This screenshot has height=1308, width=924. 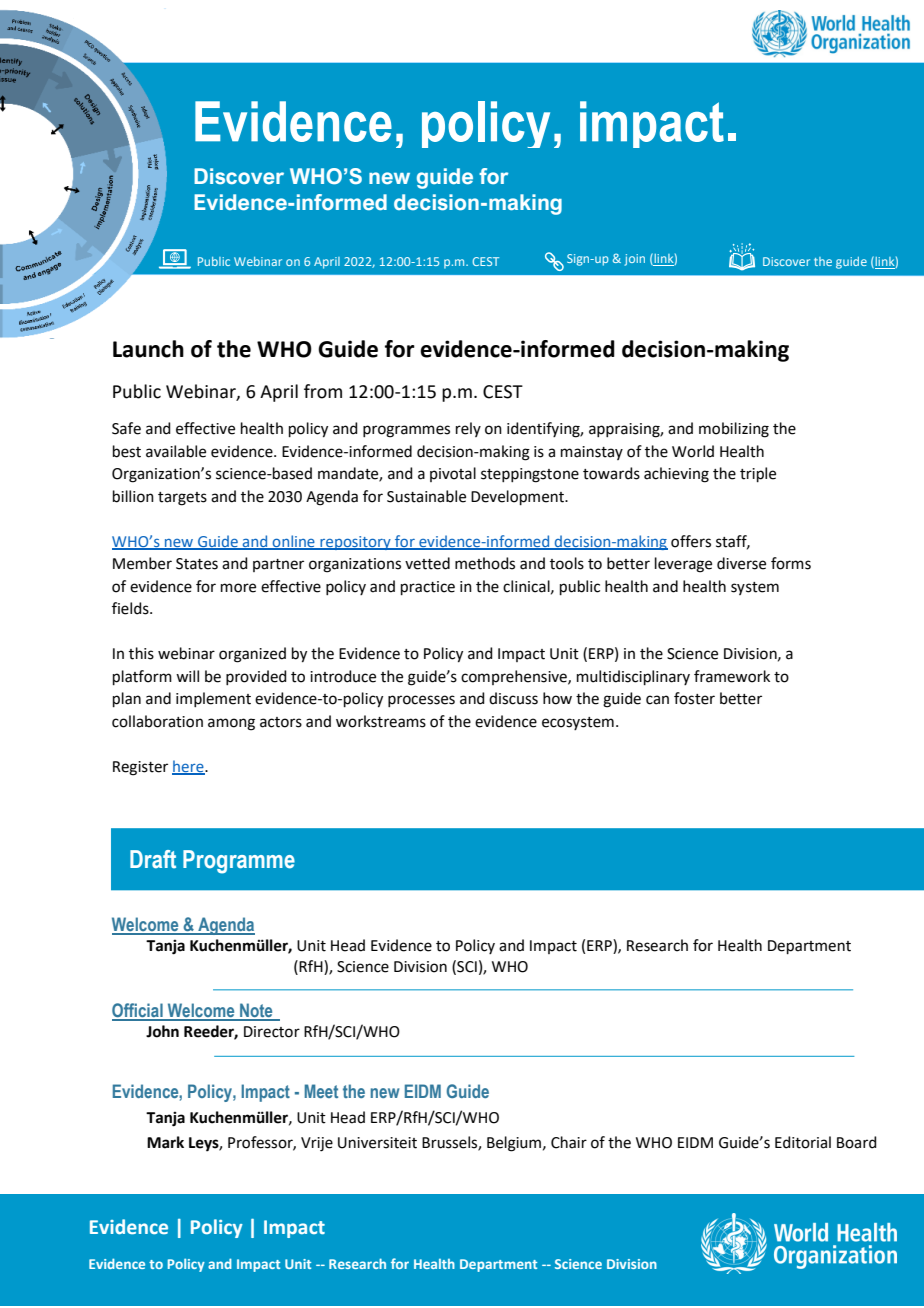 What do you see at coordinates (732, 676) in the screenshot?
I see `framework` at bounding box center [732, 676].
